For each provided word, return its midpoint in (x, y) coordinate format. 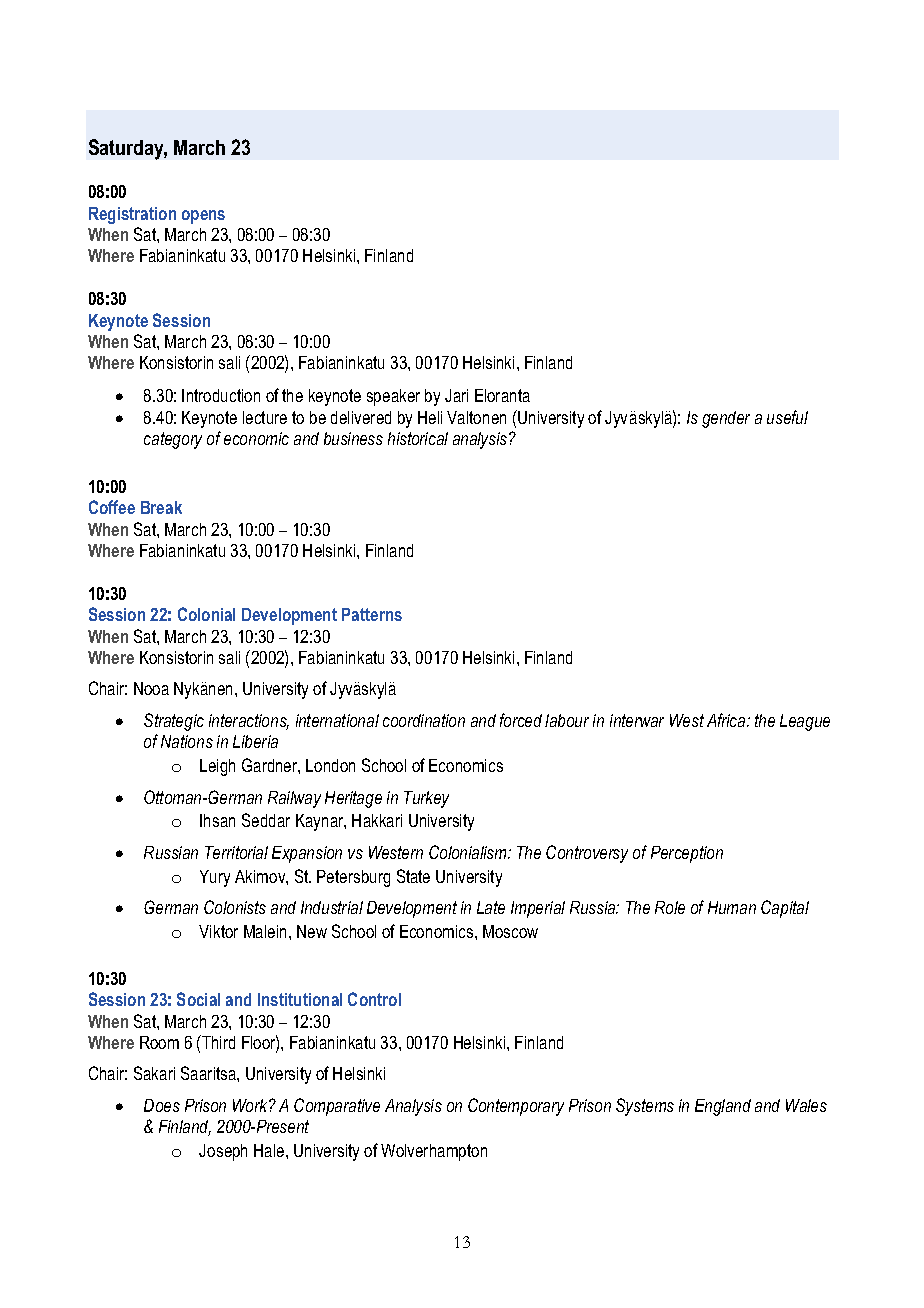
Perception (687, 854)
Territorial (236, 852)
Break (161, 507)
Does (162, 1105)
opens (203, 217)
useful (787, 417)
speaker (393, 397)
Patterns (372, 614)
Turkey (426, 799)
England (723, 1107)
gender (726, 419)
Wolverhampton (434, 1152)
